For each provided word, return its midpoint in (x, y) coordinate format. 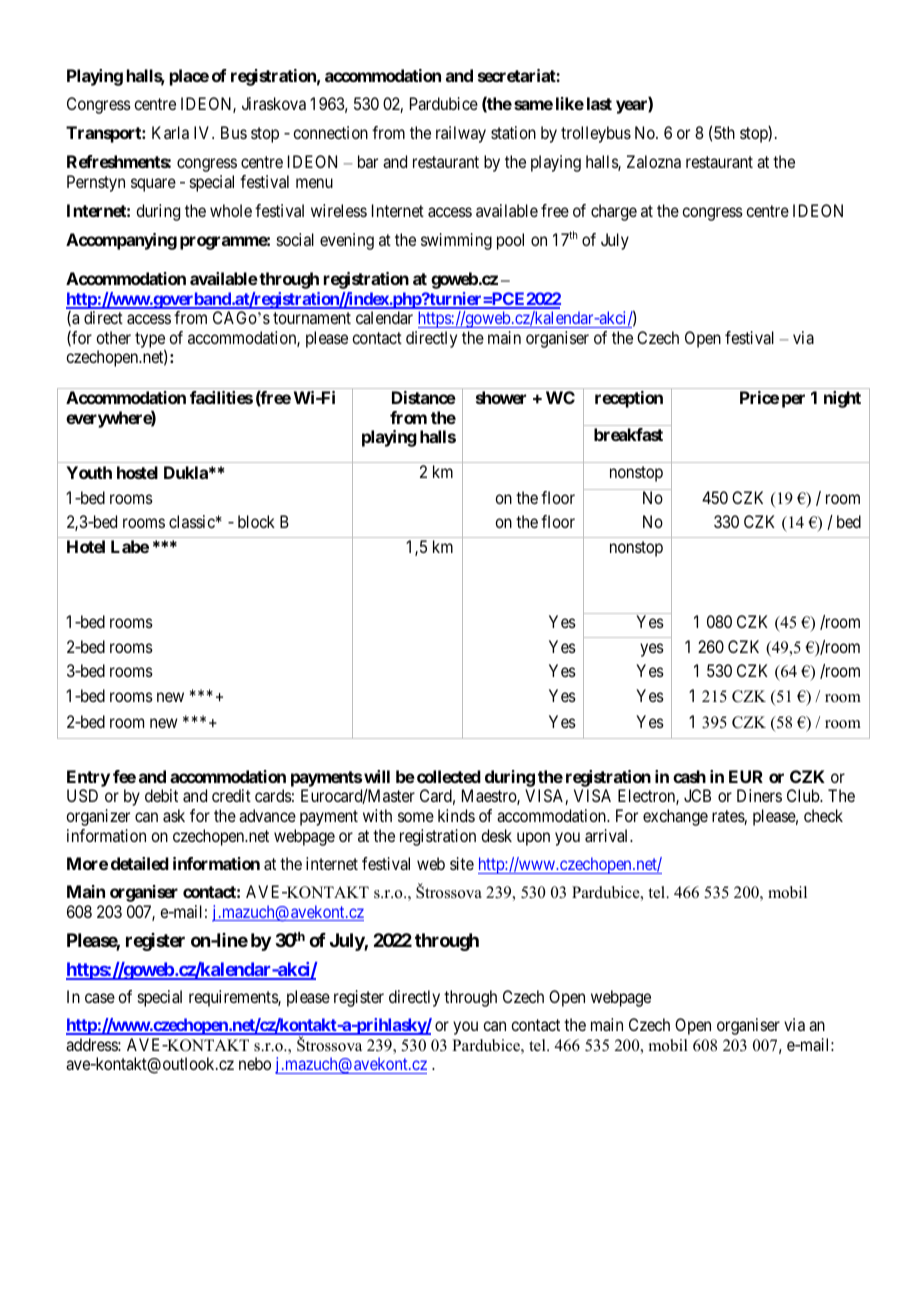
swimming (456, 241)
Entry (88, 778)
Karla (170, 132)
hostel (137, 472)
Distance (424, 397)
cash (689, 776)
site (462, 863)
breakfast (628, 434)
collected (447, 776)
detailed (140, 863)
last (599, 103)
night (842, 399)
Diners (759, 795)
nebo (255, 1063)
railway (461, 134)
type (150, 341)
